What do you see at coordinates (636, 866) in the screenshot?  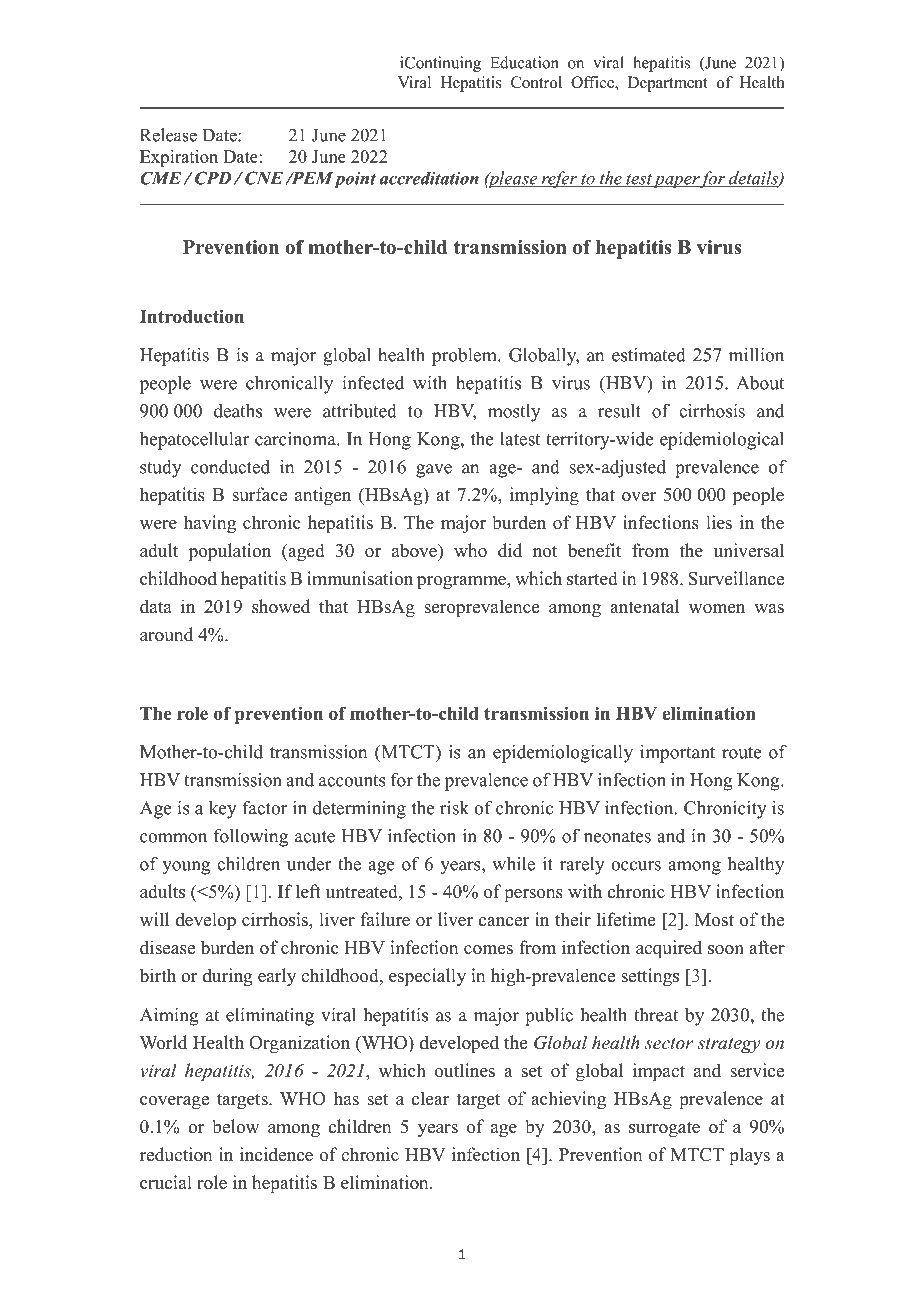 I see `occurs` at bounding box center [636, 866].
